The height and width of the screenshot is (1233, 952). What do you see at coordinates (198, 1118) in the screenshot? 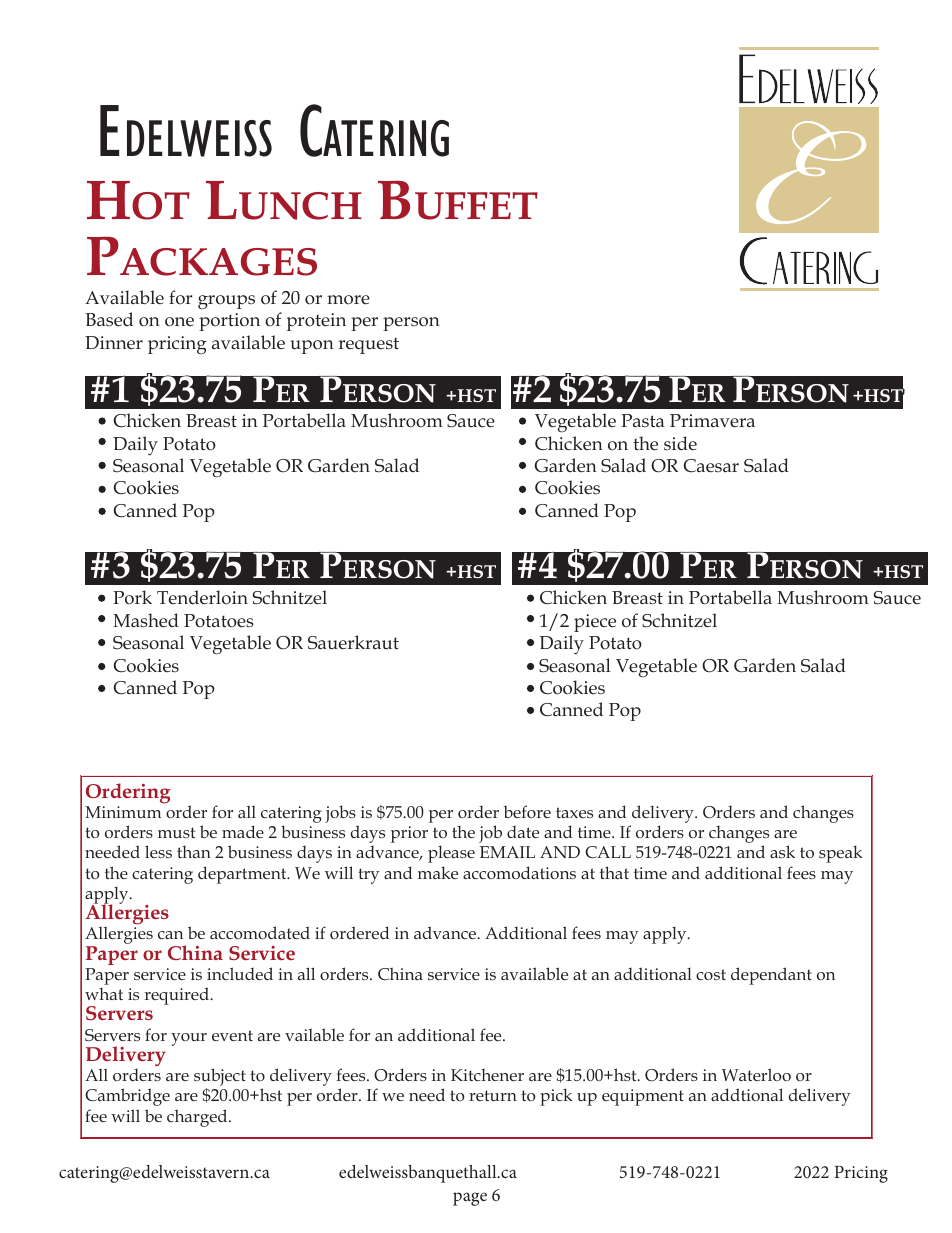
I see `charged` at bounding box center [198, 1118].
